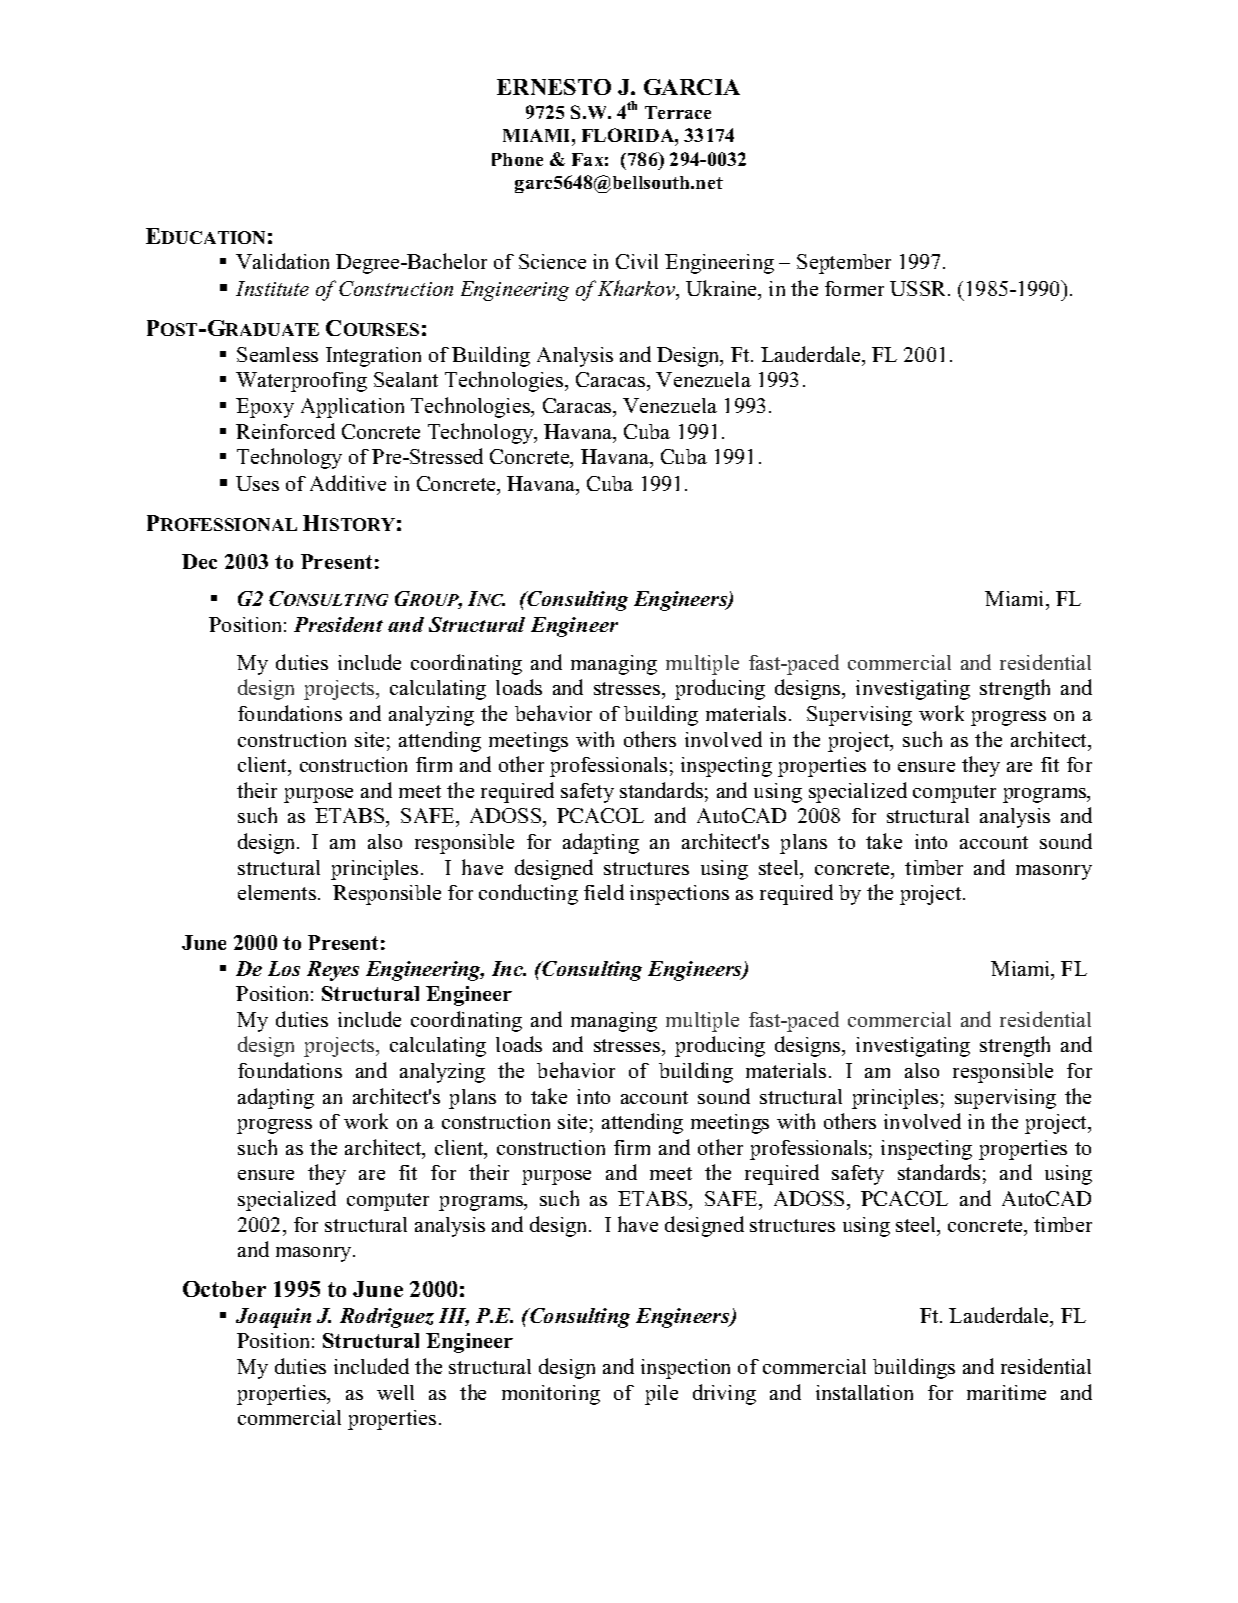 The width and height of the screenshot is (1238, 1603). What do you see at coordinates (257, 483) in the screenshot?
I see `Uses` at bounding box center [257, 483].
